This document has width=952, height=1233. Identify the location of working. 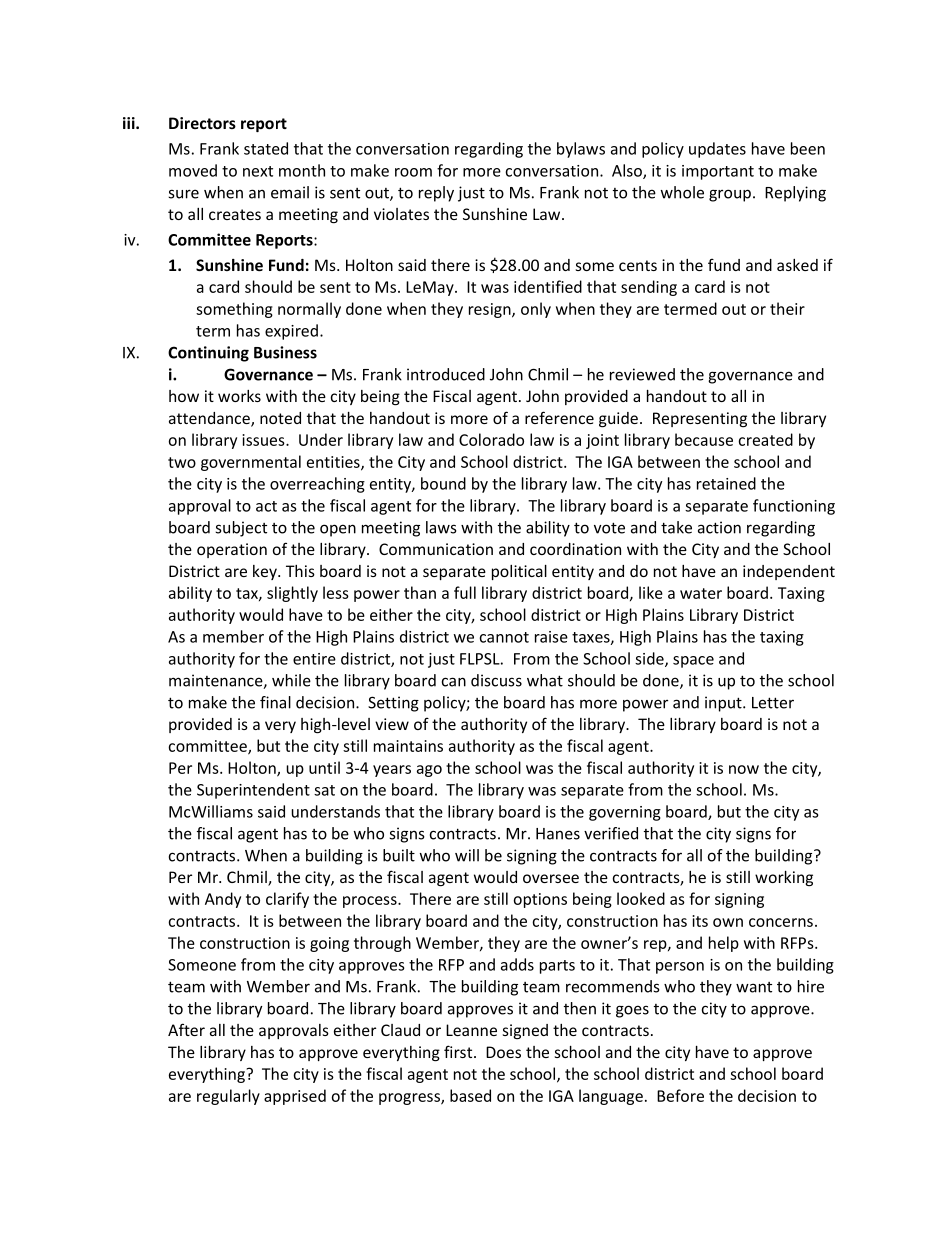
(784, 878).
